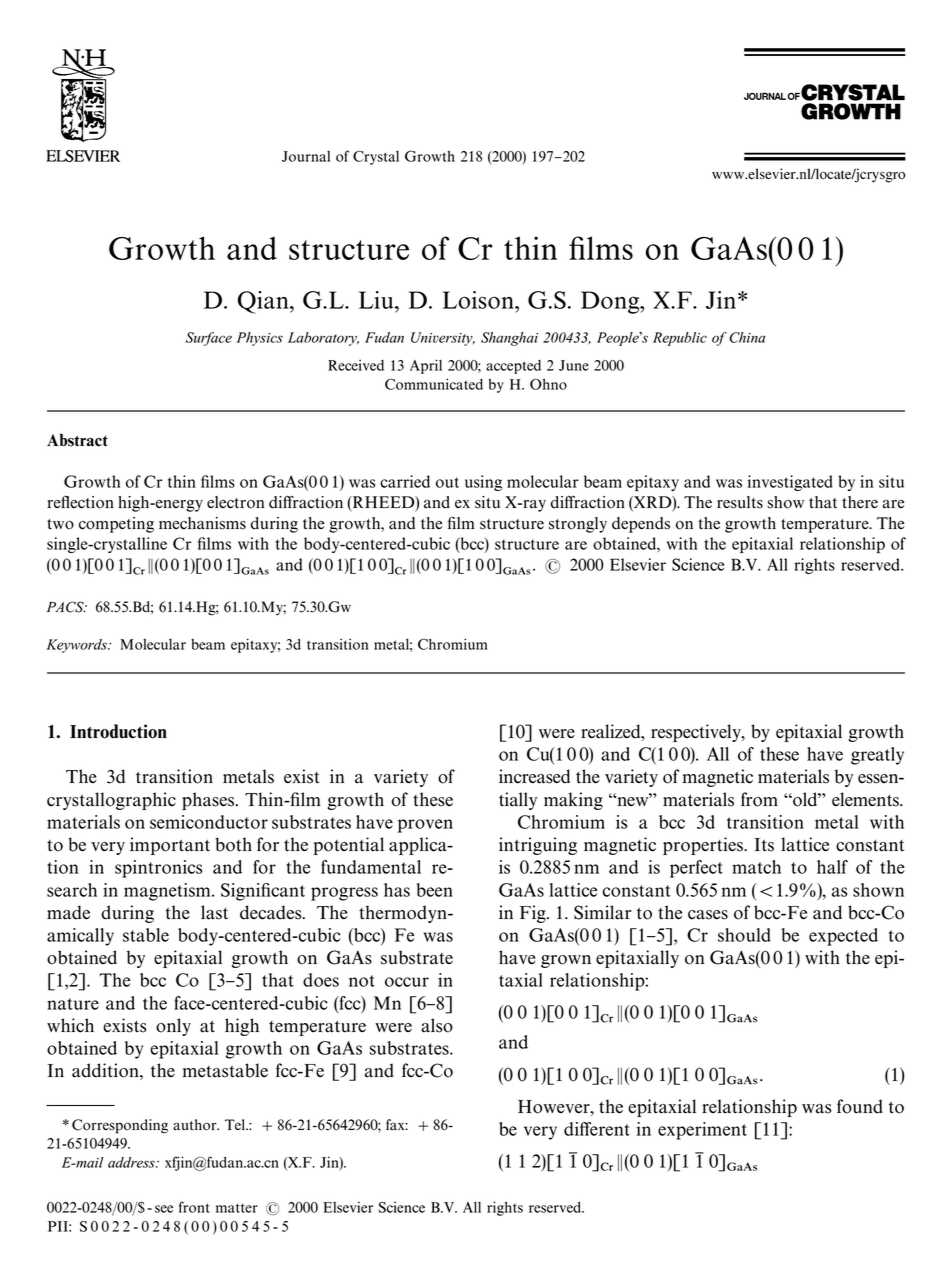 The width and height of the screenshot is (952, 1284). Describe the element at coordinates (680, 339) in the screenshot. I see `Republic` at that location.
